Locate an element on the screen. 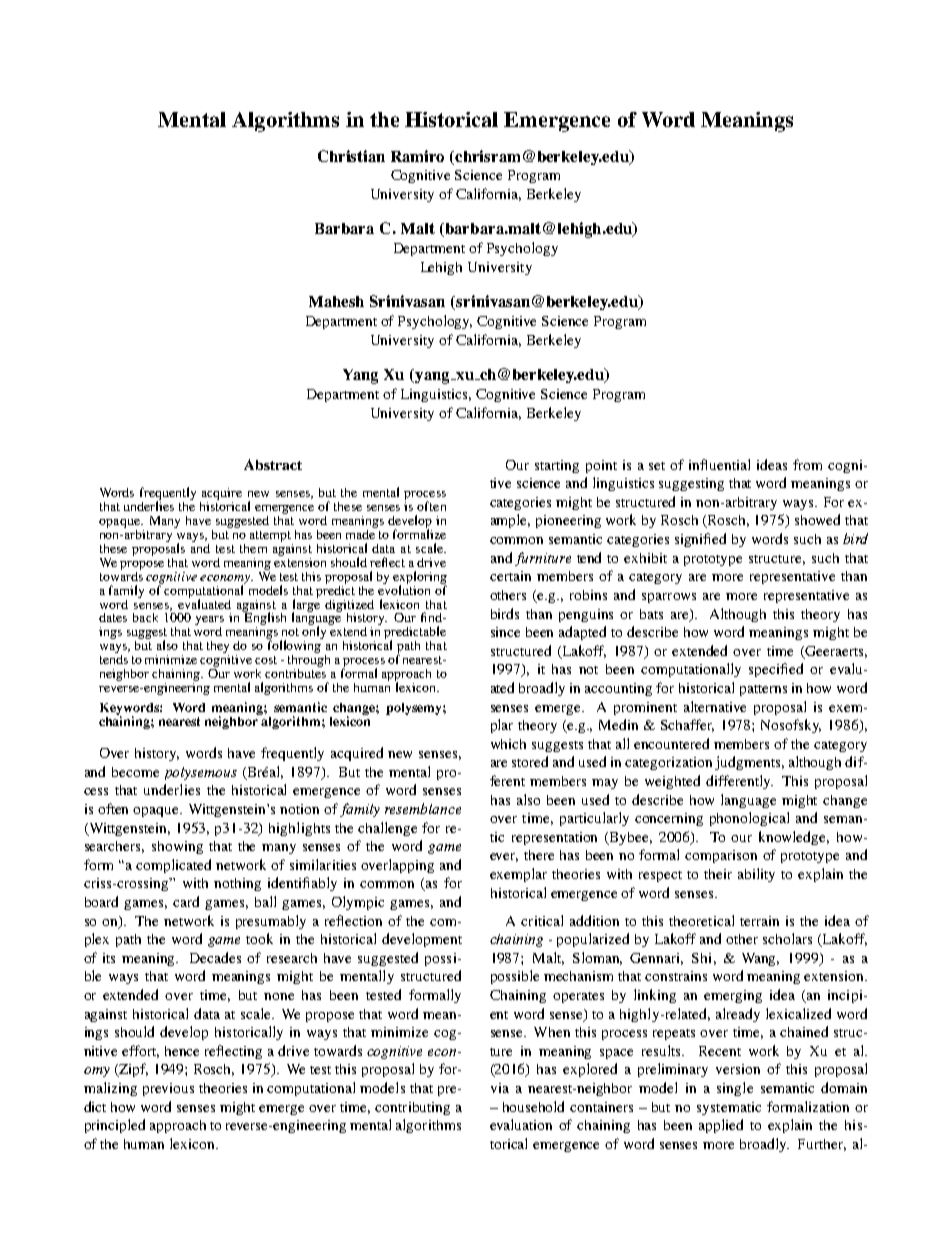 This screenshot has height=1233, width=952. influential is located at coordinates (719, 464).
